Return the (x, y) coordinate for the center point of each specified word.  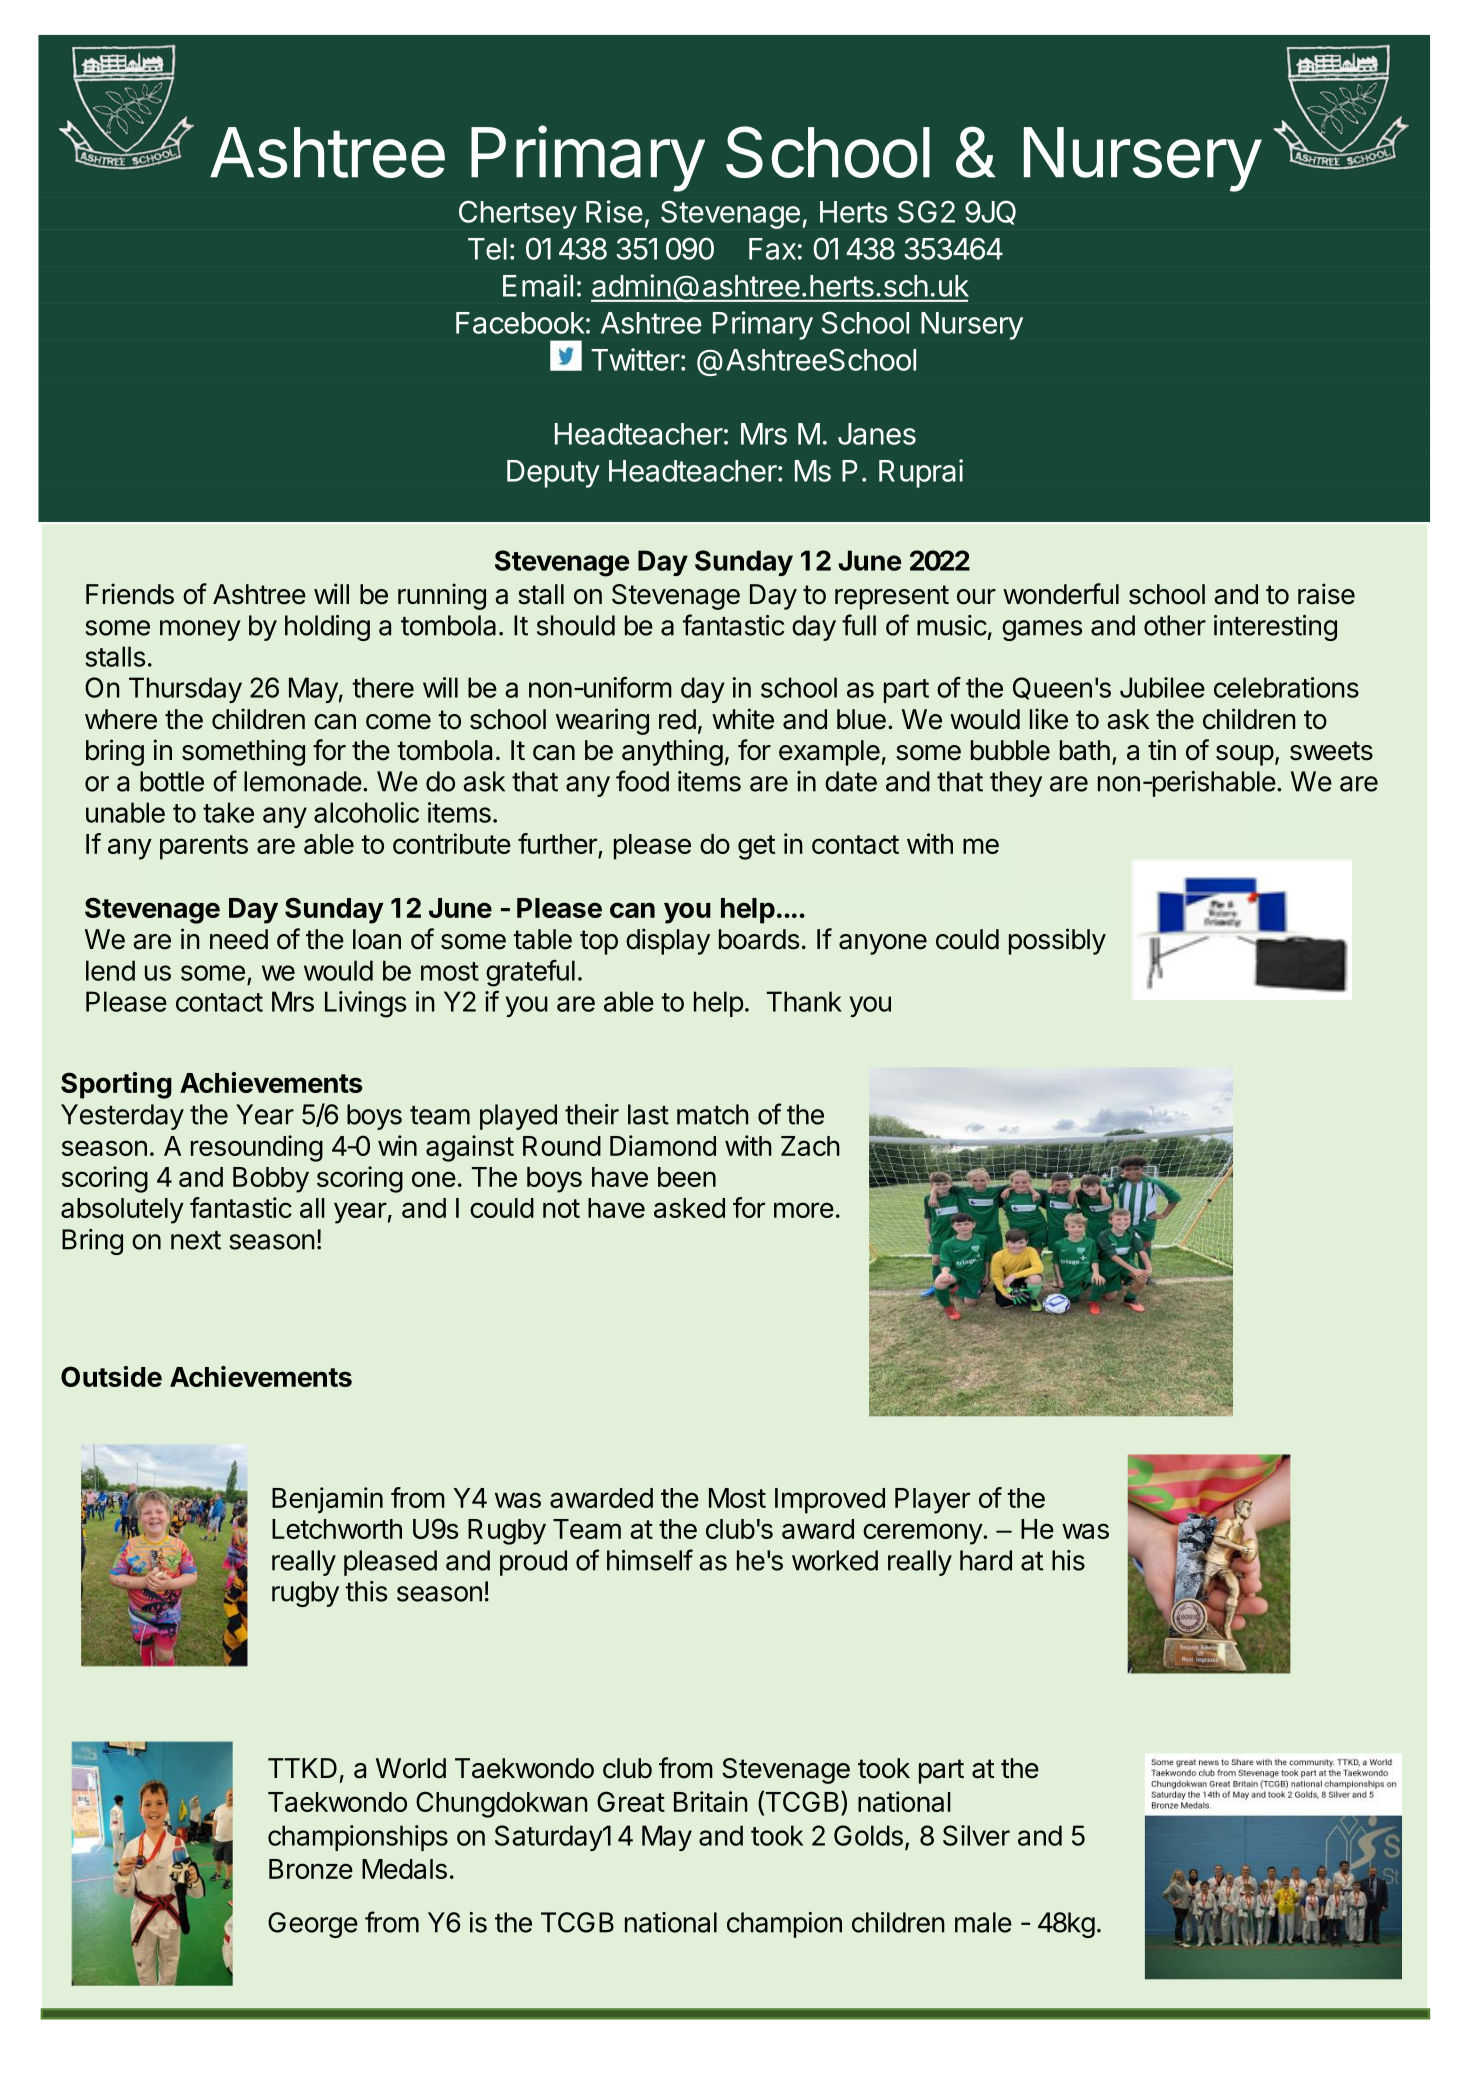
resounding (257, 1148)
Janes (877, 434)
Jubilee (1162, 687)
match (713, 1114)
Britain (711, 1801)
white (743, 719)
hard (986, 1560)
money (200, 630)
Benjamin (327, 1500)
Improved (830, 1501)
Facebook (520, 323)
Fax (772, 249)
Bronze (311, 1869)
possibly (1057, 941)
